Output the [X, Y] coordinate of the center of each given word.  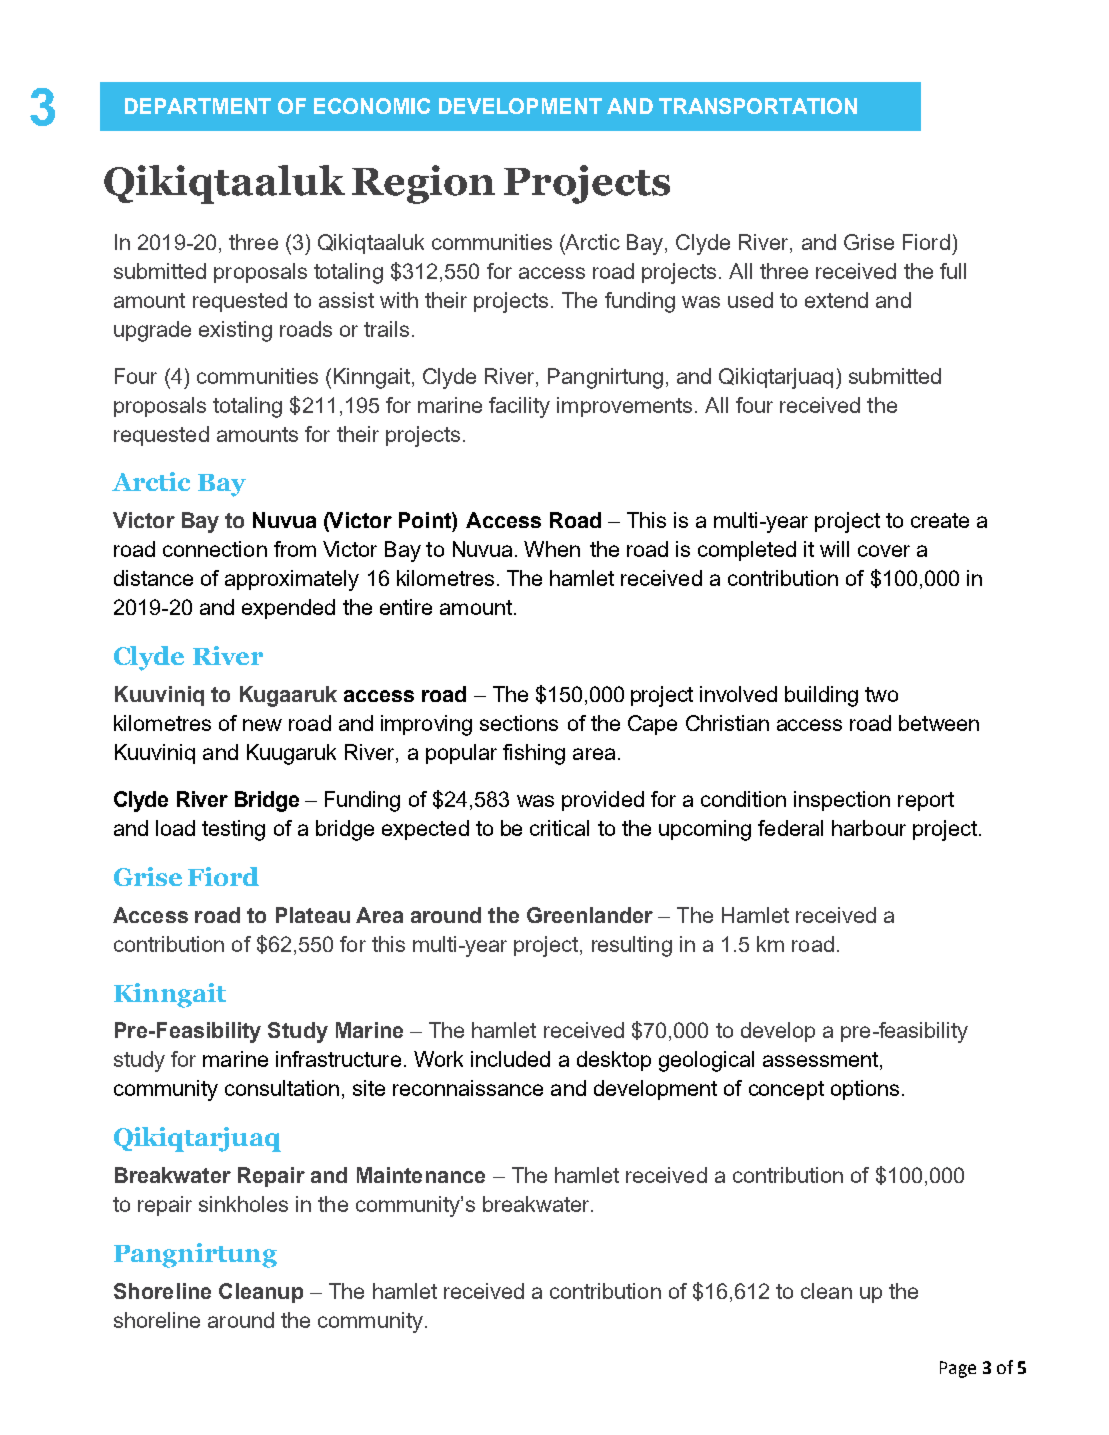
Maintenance [421, 1175]
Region [423, 184]
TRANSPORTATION [758, 106]
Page [958, 1369]
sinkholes [243, 1204]
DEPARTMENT [198, 106]
